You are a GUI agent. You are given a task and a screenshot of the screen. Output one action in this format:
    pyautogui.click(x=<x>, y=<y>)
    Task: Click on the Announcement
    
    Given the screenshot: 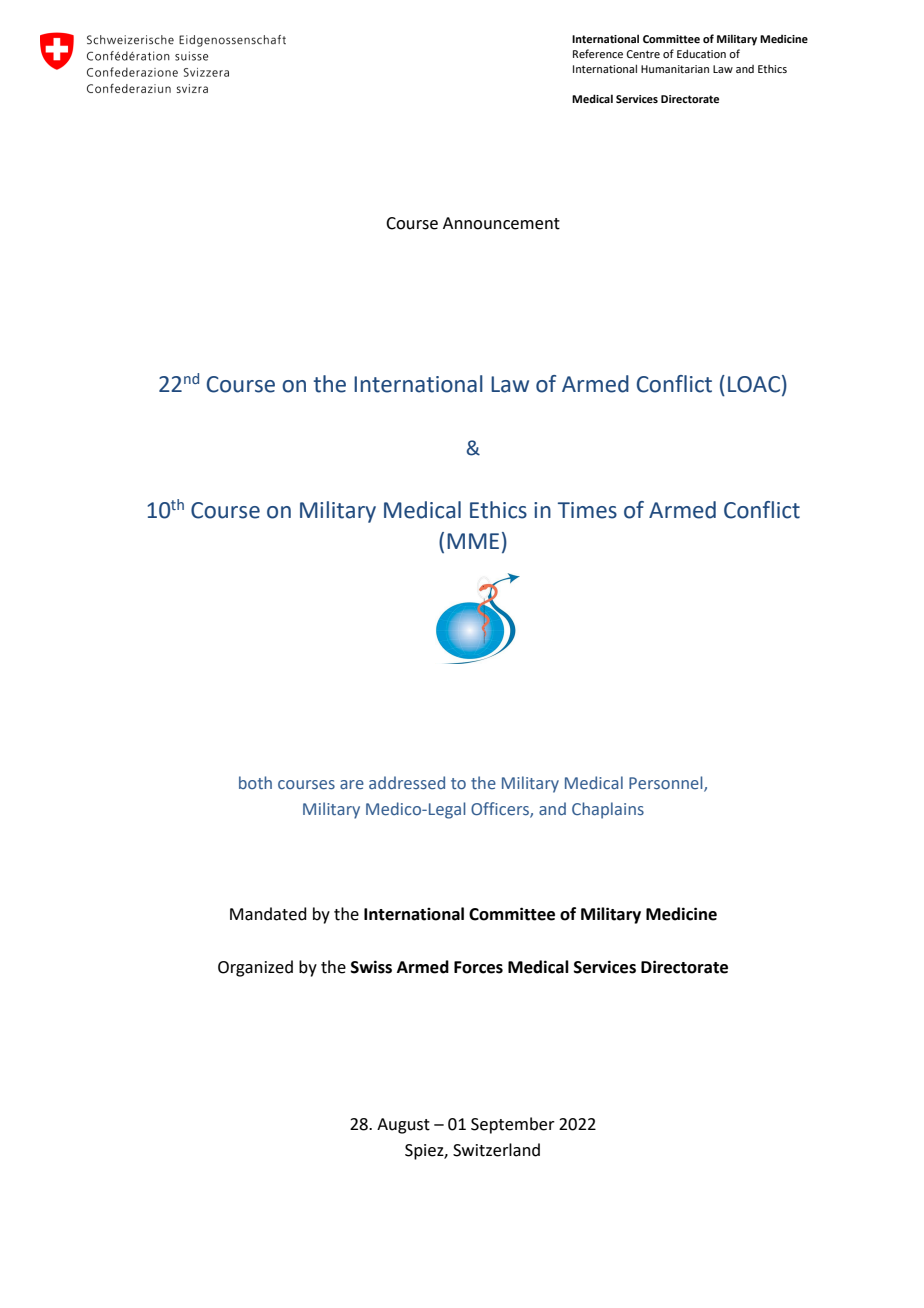 What is the action you would take?
    pyautogui.click(x=501, y=223)
